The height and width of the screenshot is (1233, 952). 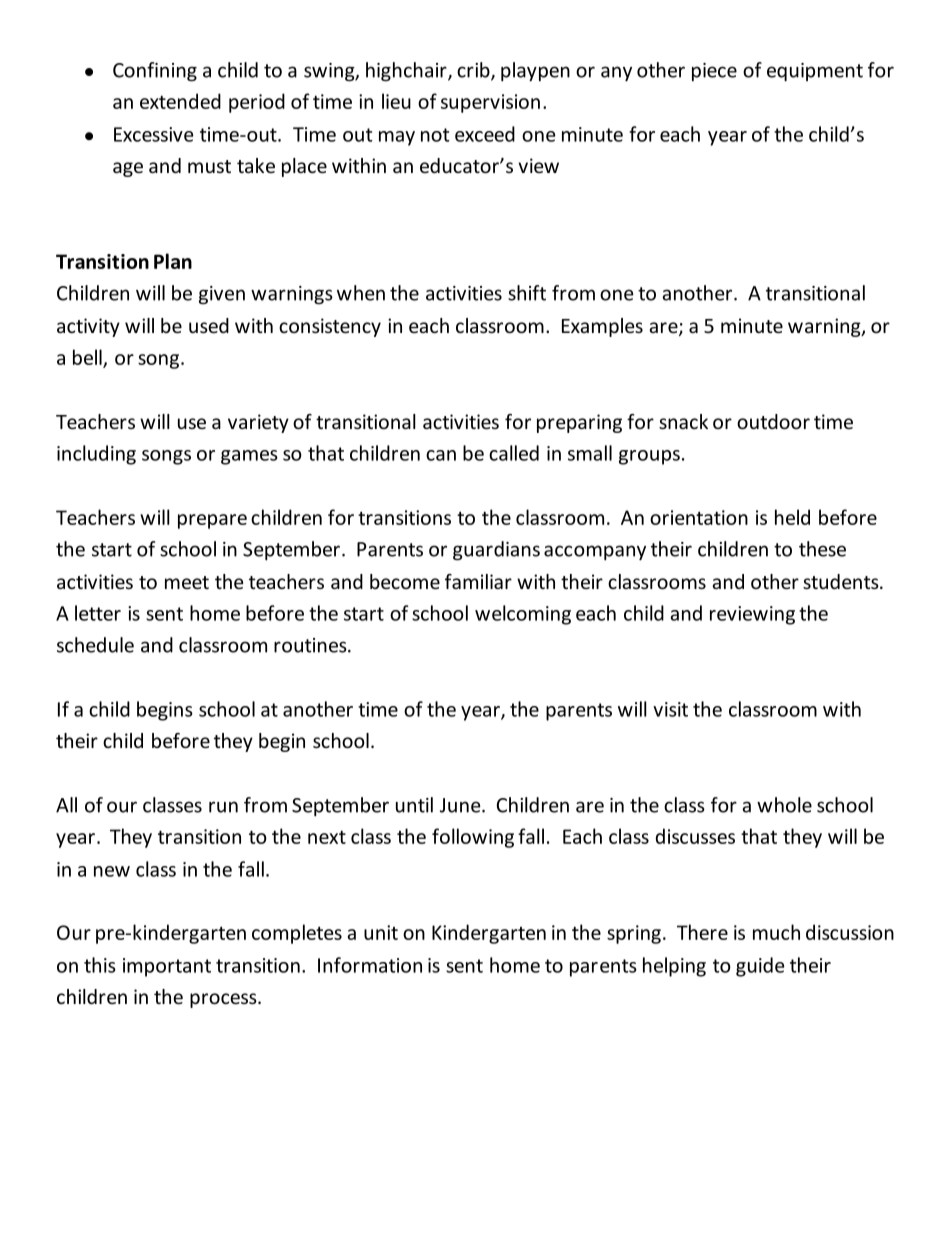 I want to click on held, so click(x=792, y=517).
